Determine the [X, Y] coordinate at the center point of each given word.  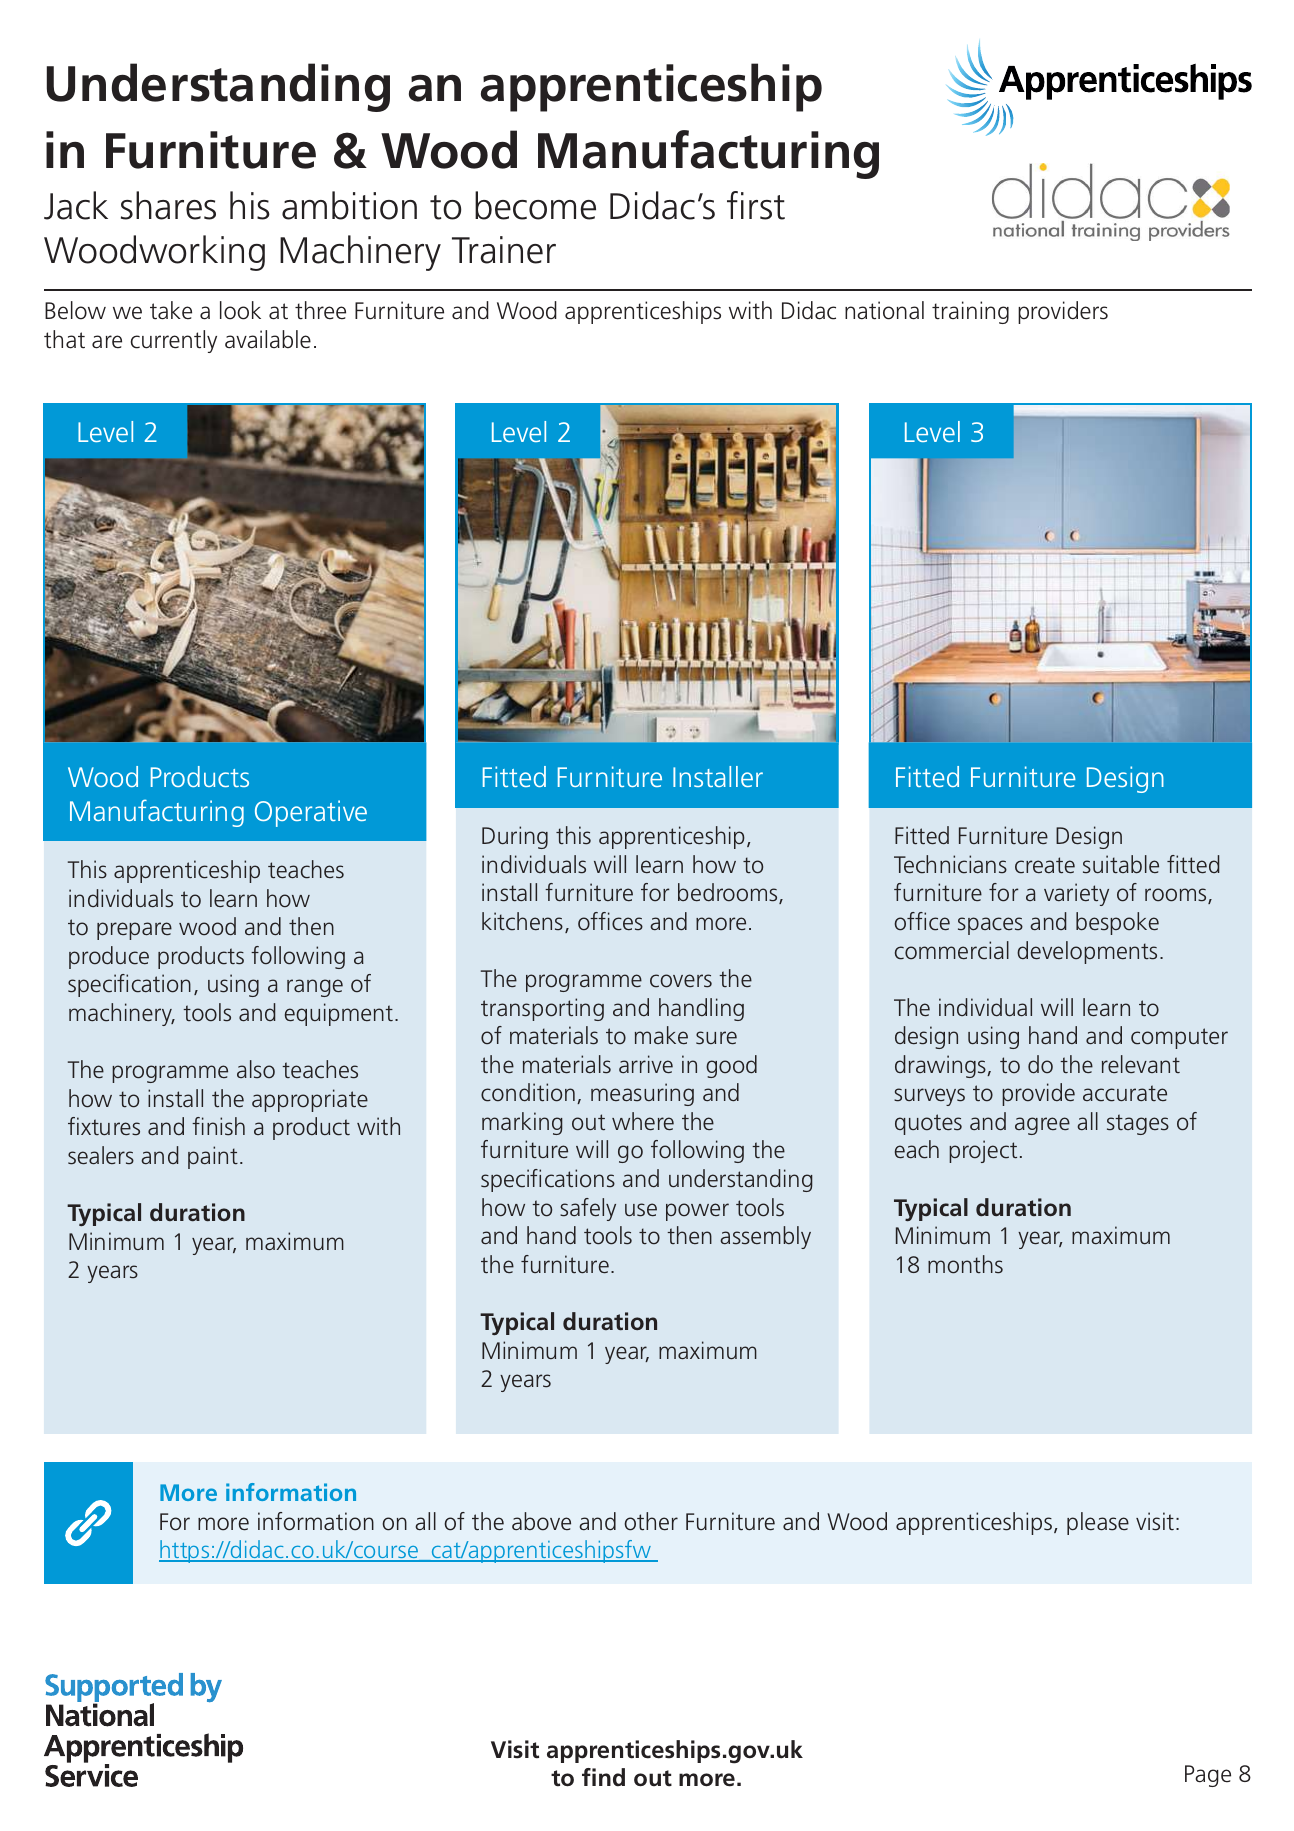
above [541, 1521]
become [535, 205]
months [965, 1264]
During [515, 837]
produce [109, 957]
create [1045, 865]
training [970, 312]
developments [1087, 952]
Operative [311, 813]
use [641, 1210]
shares [168, 205]
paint [213, 1157]
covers [681, 981]
